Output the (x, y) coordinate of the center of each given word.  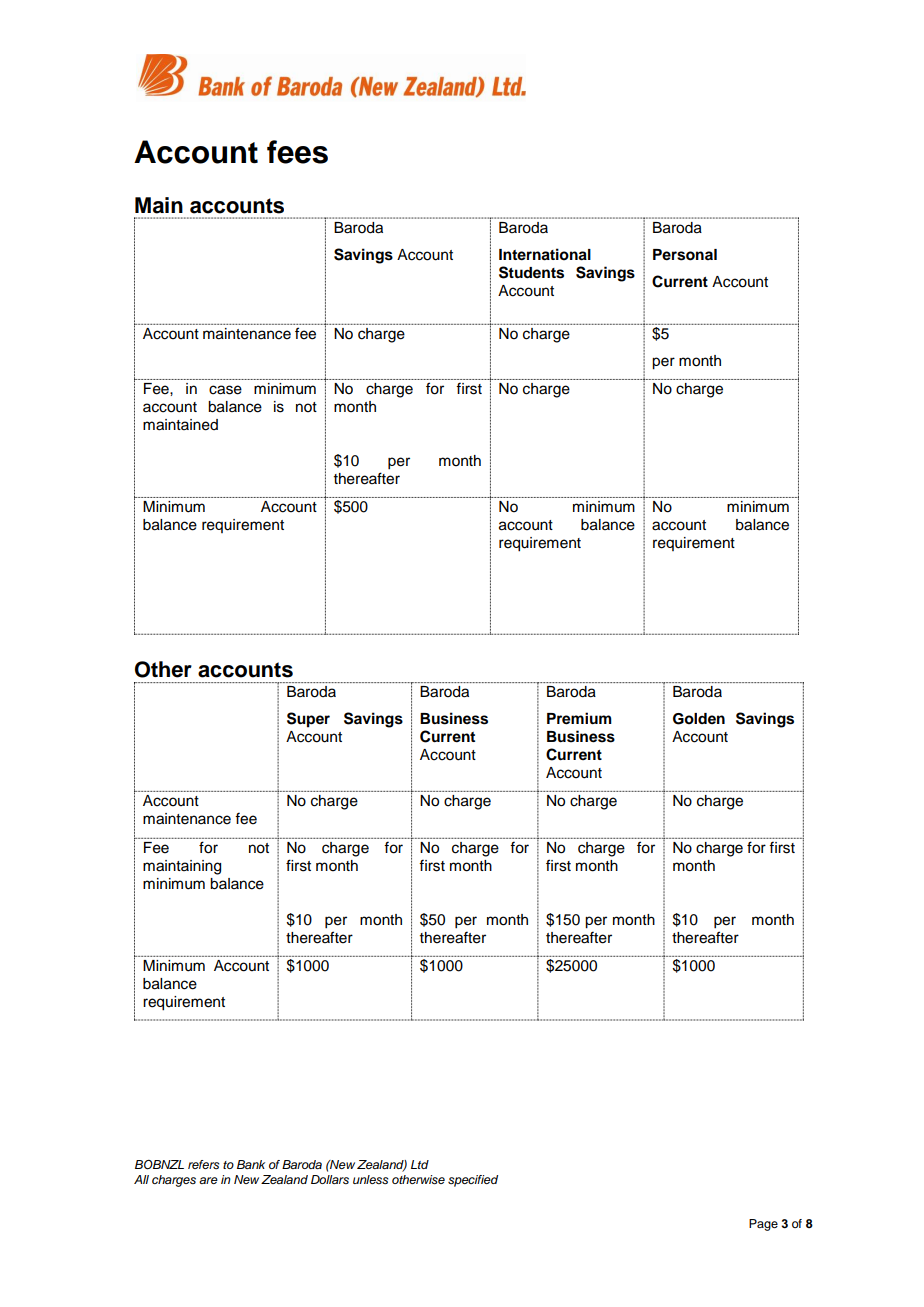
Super (308, 720)
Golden (699, 719)
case (225, 390)
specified (473, 1181)
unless (370, 1179)
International (545, 254)
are (208, 1180)
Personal (685, 255)
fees (297, 152)
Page (763, 1225)
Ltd (420, 1164)
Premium (579, 718)
